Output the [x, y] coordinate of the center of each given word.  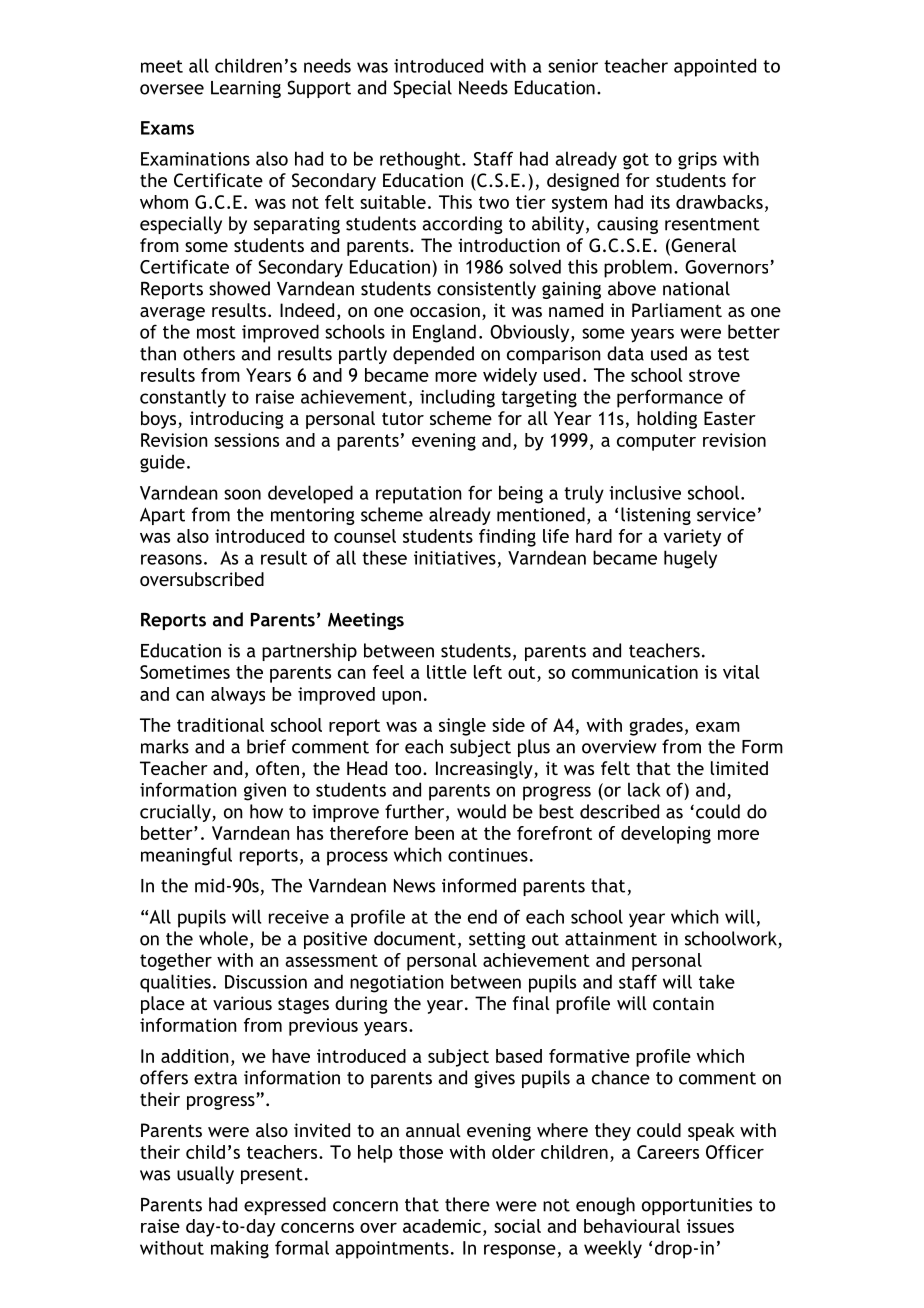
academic [442, 1226]
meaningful [186, 856]
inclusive [645, 492]
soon [242, 494]
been [434, 833]
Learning [246, 89]
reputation [419, 495]
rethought [421, 160]
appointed [715, 67]
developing [666, 835]
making [240, 1249]
